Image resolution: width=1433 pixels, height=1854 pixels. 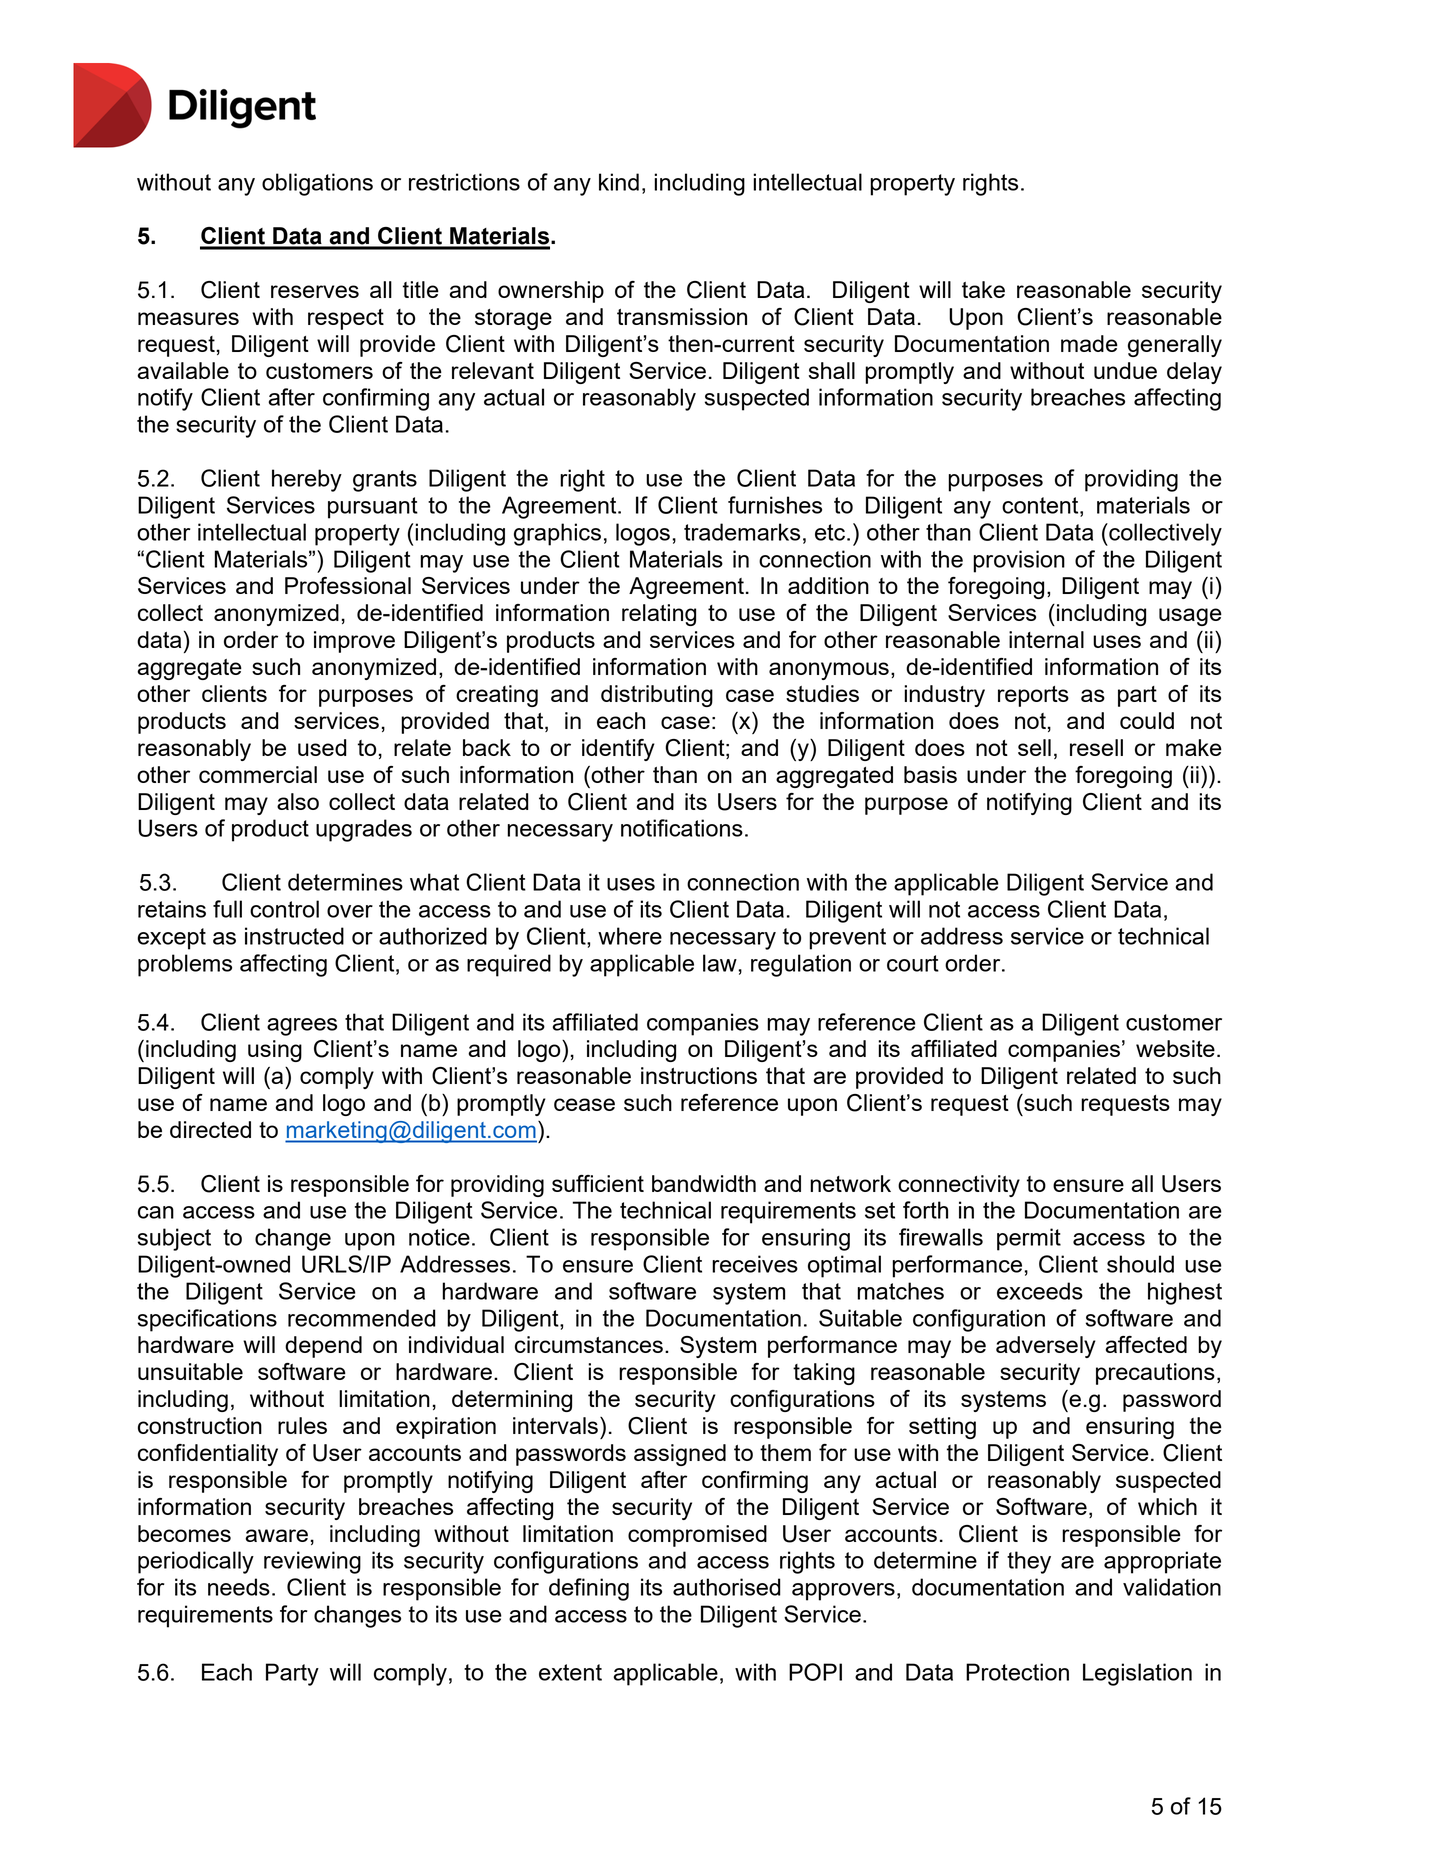 I want to click on obligations, so click(x=317, y=184).
